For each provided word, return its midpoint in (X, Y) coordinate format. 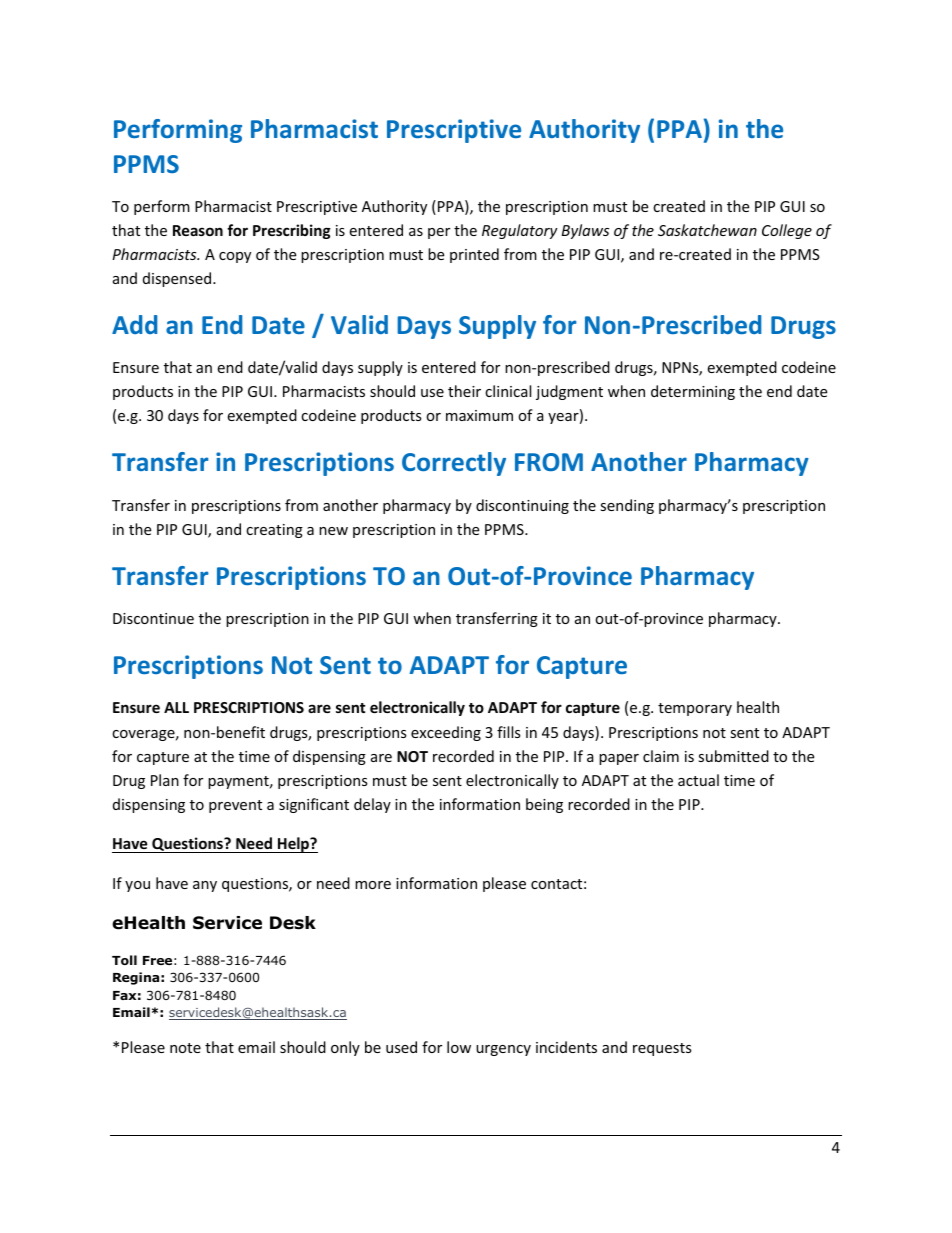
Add (134, 324)
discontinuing (522, 506)
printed (474, 255)
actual (698, 780)
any (205, 886)
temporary (695, 709)
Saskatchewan (707, 230)
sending (627, 506)
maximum (479, 415)
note (185, 1048)
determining (693, 392)
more (373, 885)
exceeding (446, 733)
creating (274, 531)
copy (235, 257)
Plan (165, 780)
